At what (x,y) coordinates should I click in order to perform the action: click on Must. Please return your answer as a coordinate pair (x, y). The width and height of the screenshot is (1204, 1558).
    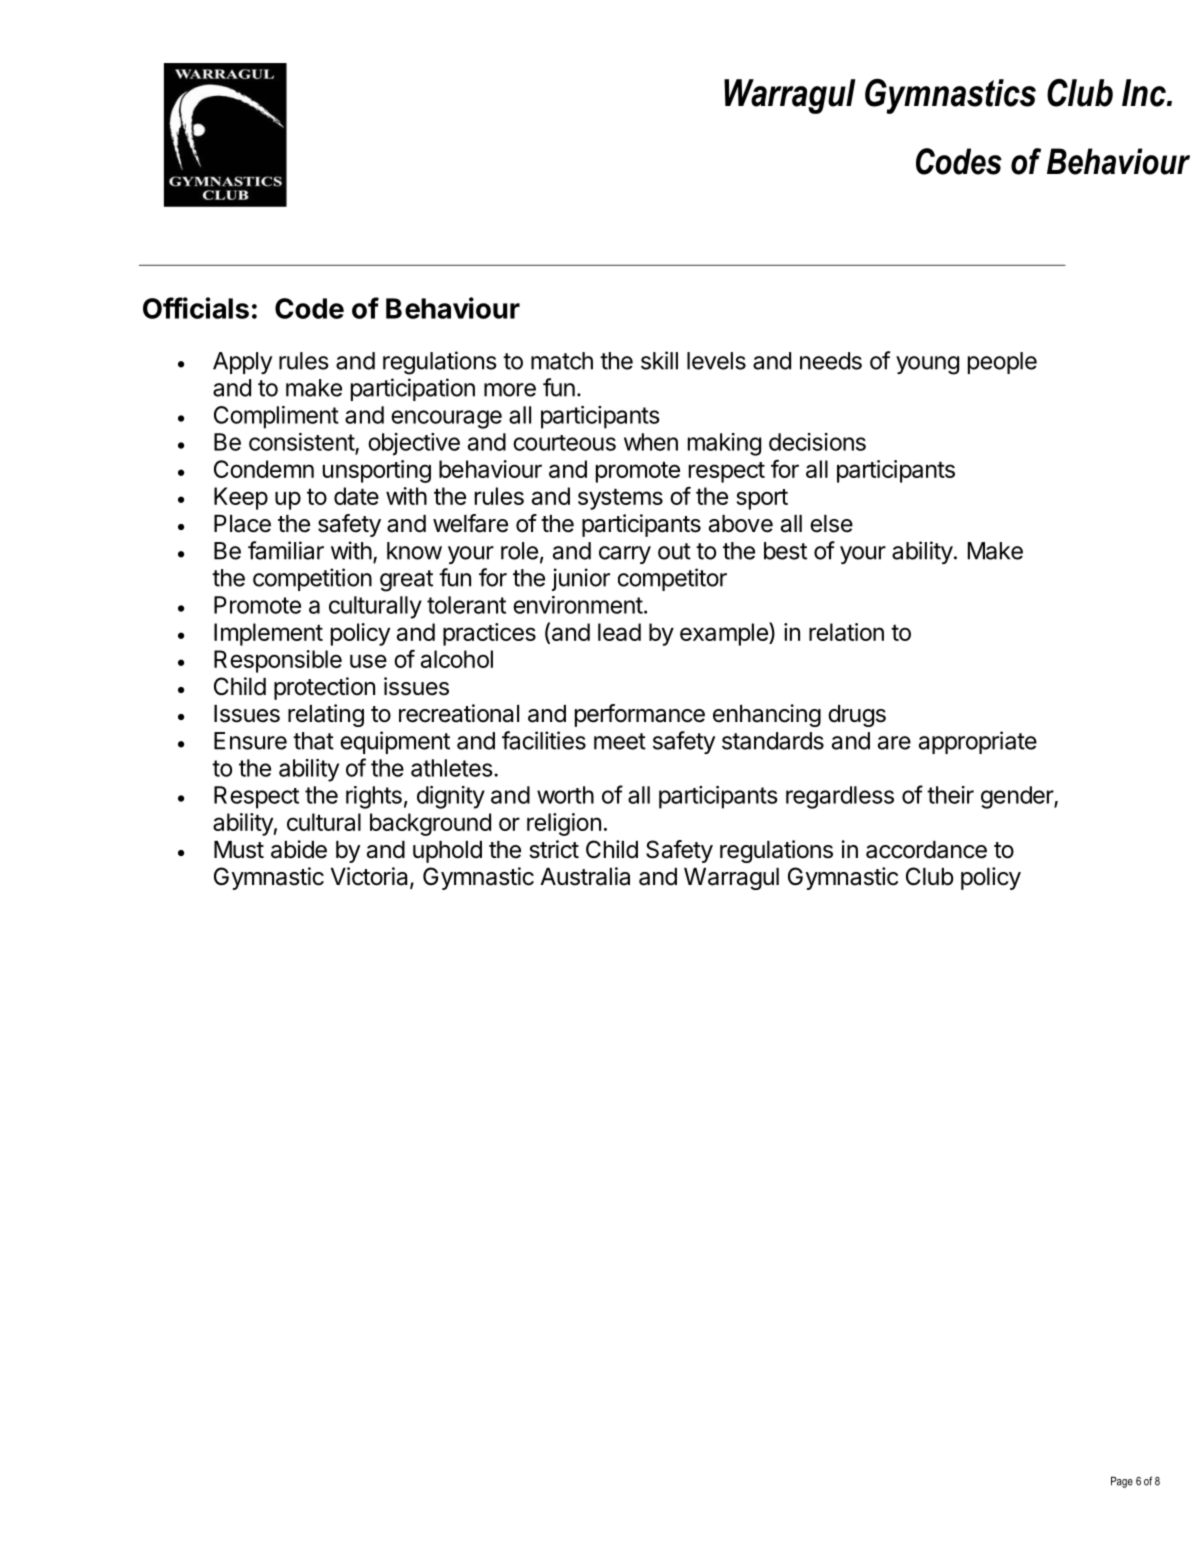
    Looking at the image, I should click on (239, 850).
